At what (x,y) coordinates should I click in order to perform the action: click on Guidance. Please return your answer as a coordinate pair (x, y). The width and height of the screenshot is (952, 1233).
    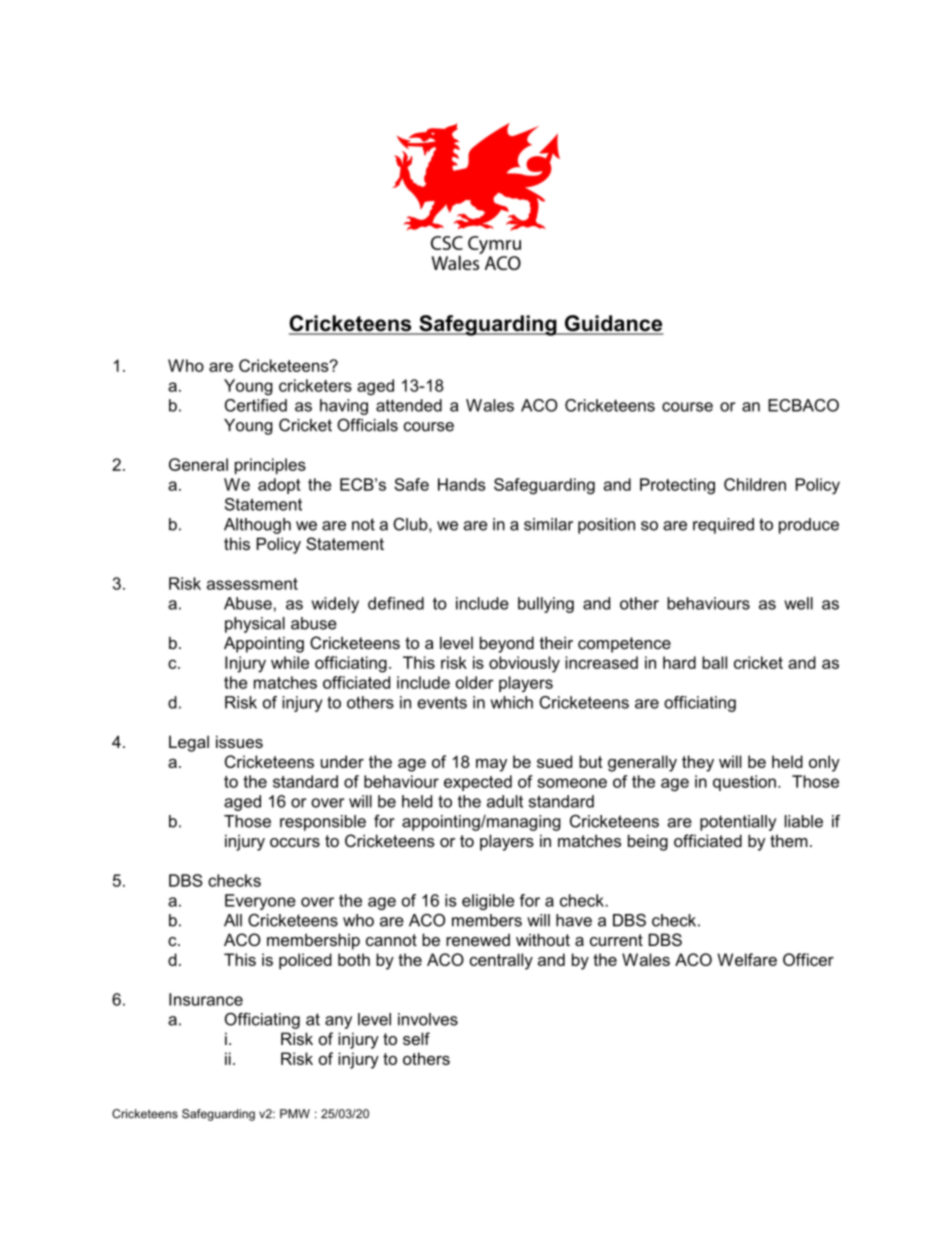
    Looking at the image, I should click on (612, 324).
